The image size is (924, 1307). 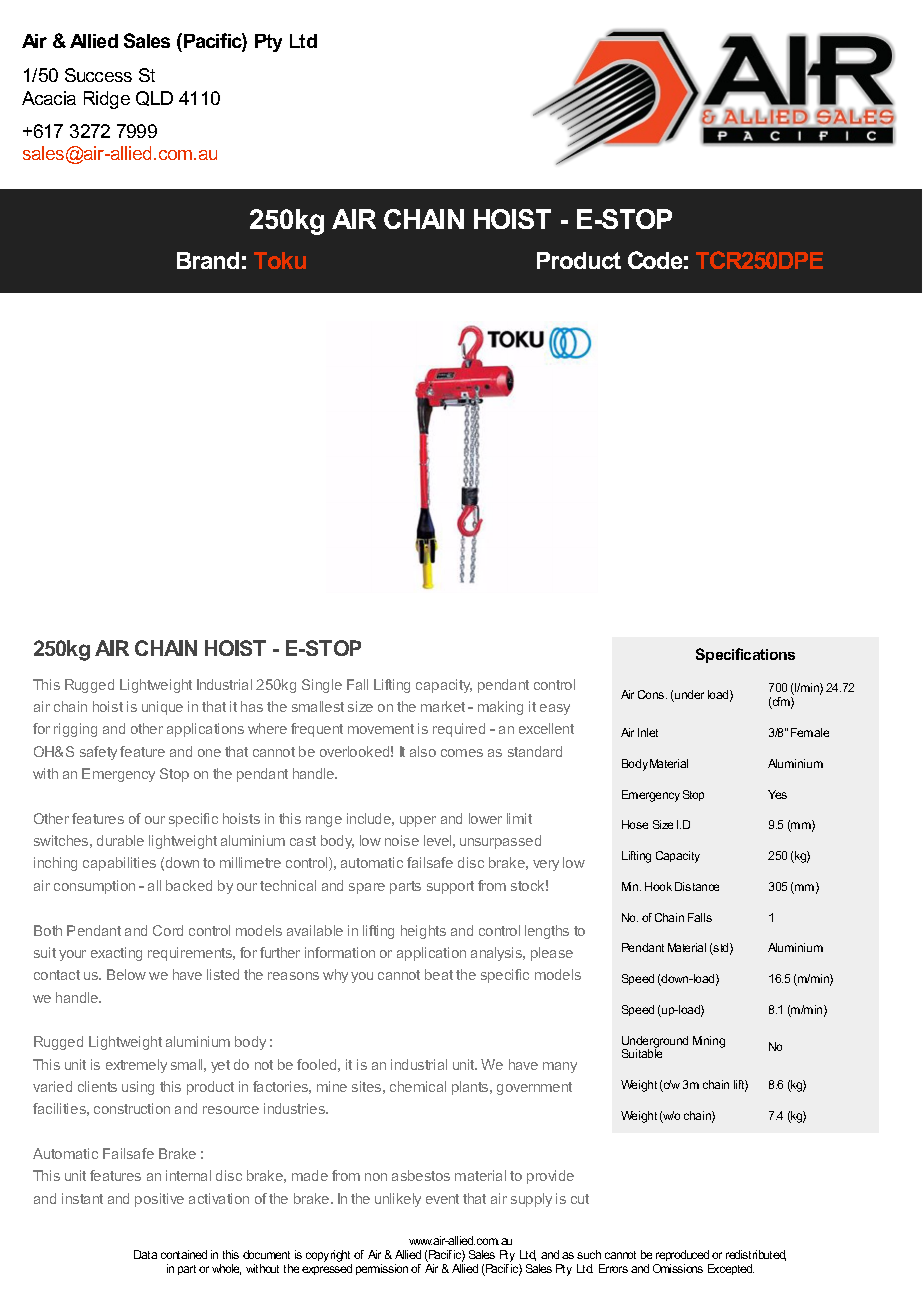 What do you see at coordinates (777, 794) in the screenshot?
I see `Yes` at bounding box center [777, 794].
